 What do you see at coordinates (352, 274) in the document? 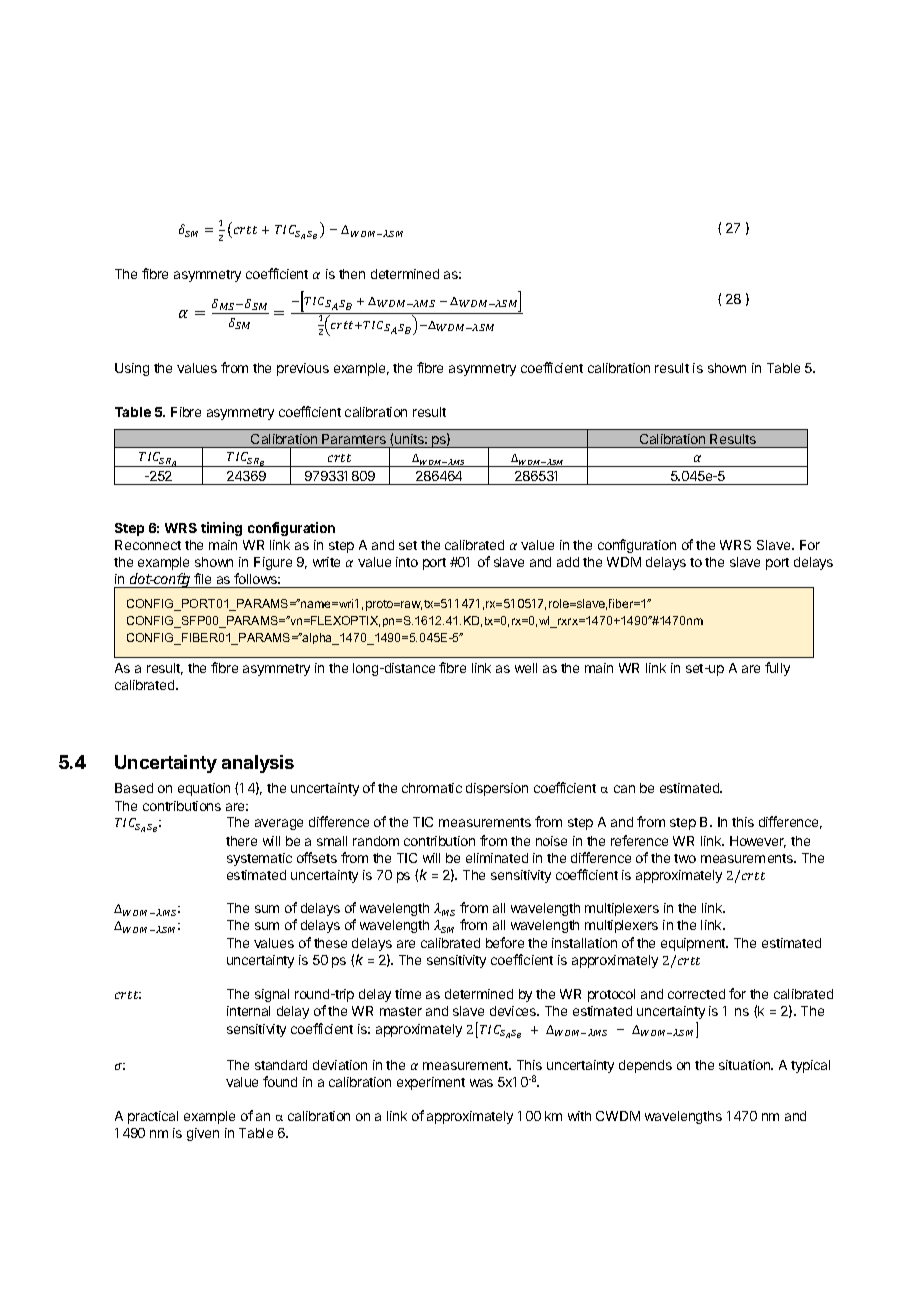
I see `then` at bounding box center [352, 274].
